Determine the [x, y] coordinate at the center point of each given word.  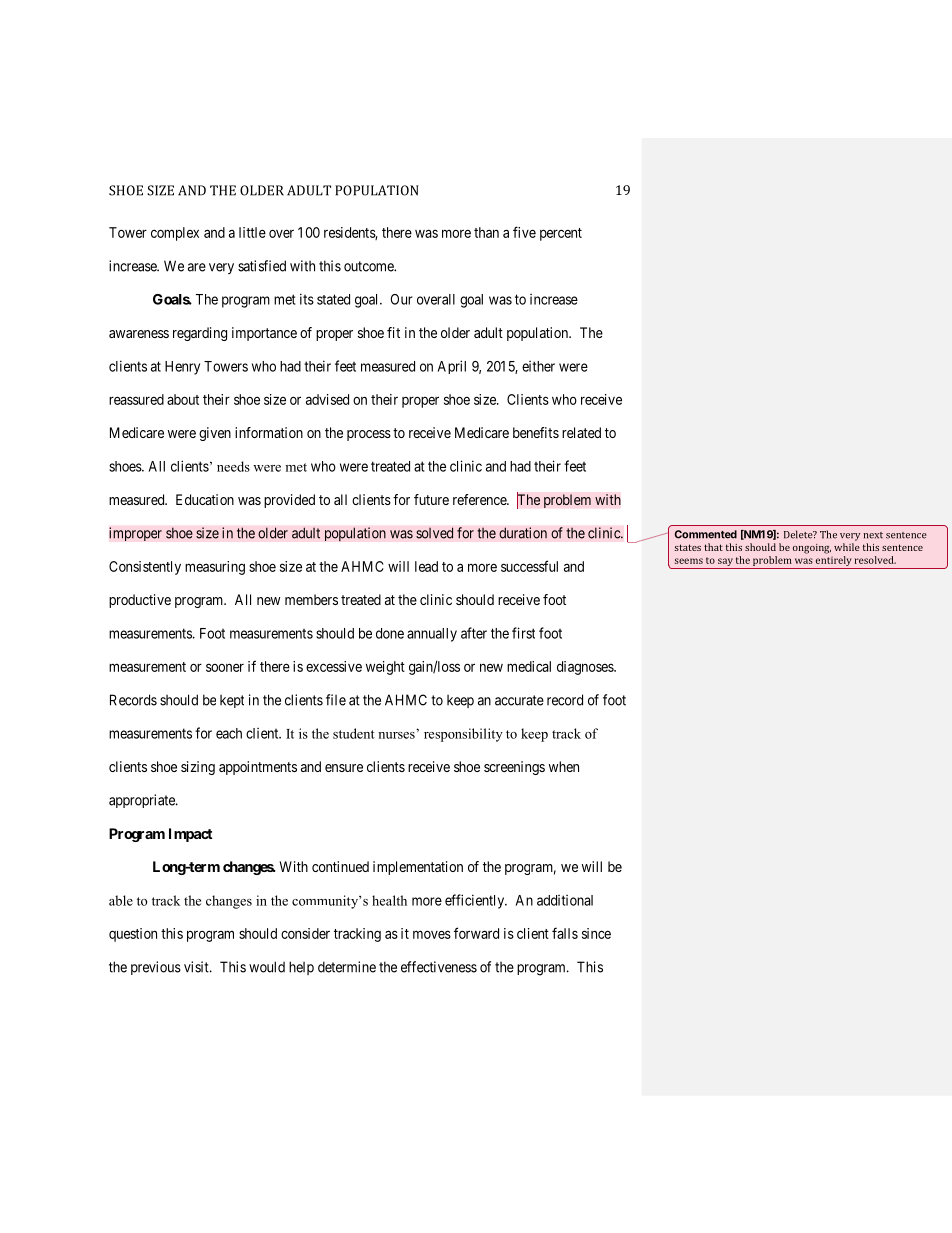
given [215, 434]
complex [175, 234]
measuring [215, 568]
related [581, 432]
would [267, 967]
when [564, 766]
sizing [198, 768]
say [725, 562]
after [474, 633]
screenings [514, 768]
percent [561, 234]
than [486, 232]
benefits [536, 432]
